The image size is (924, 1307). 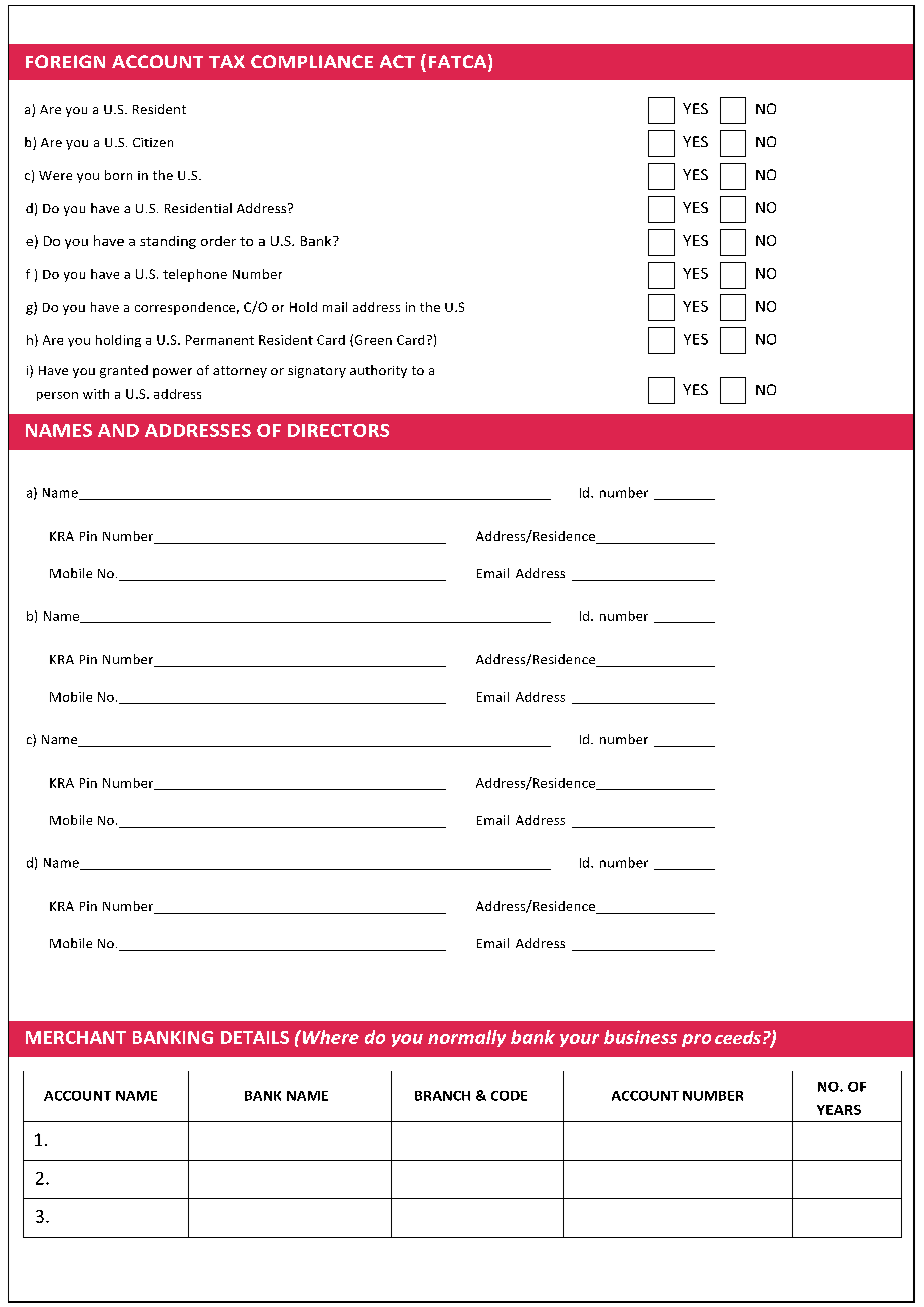 What do you see at coordinates (442, 1096) in the screenshot?
I see `BRANCH` at bounding box center [442, 1096].
